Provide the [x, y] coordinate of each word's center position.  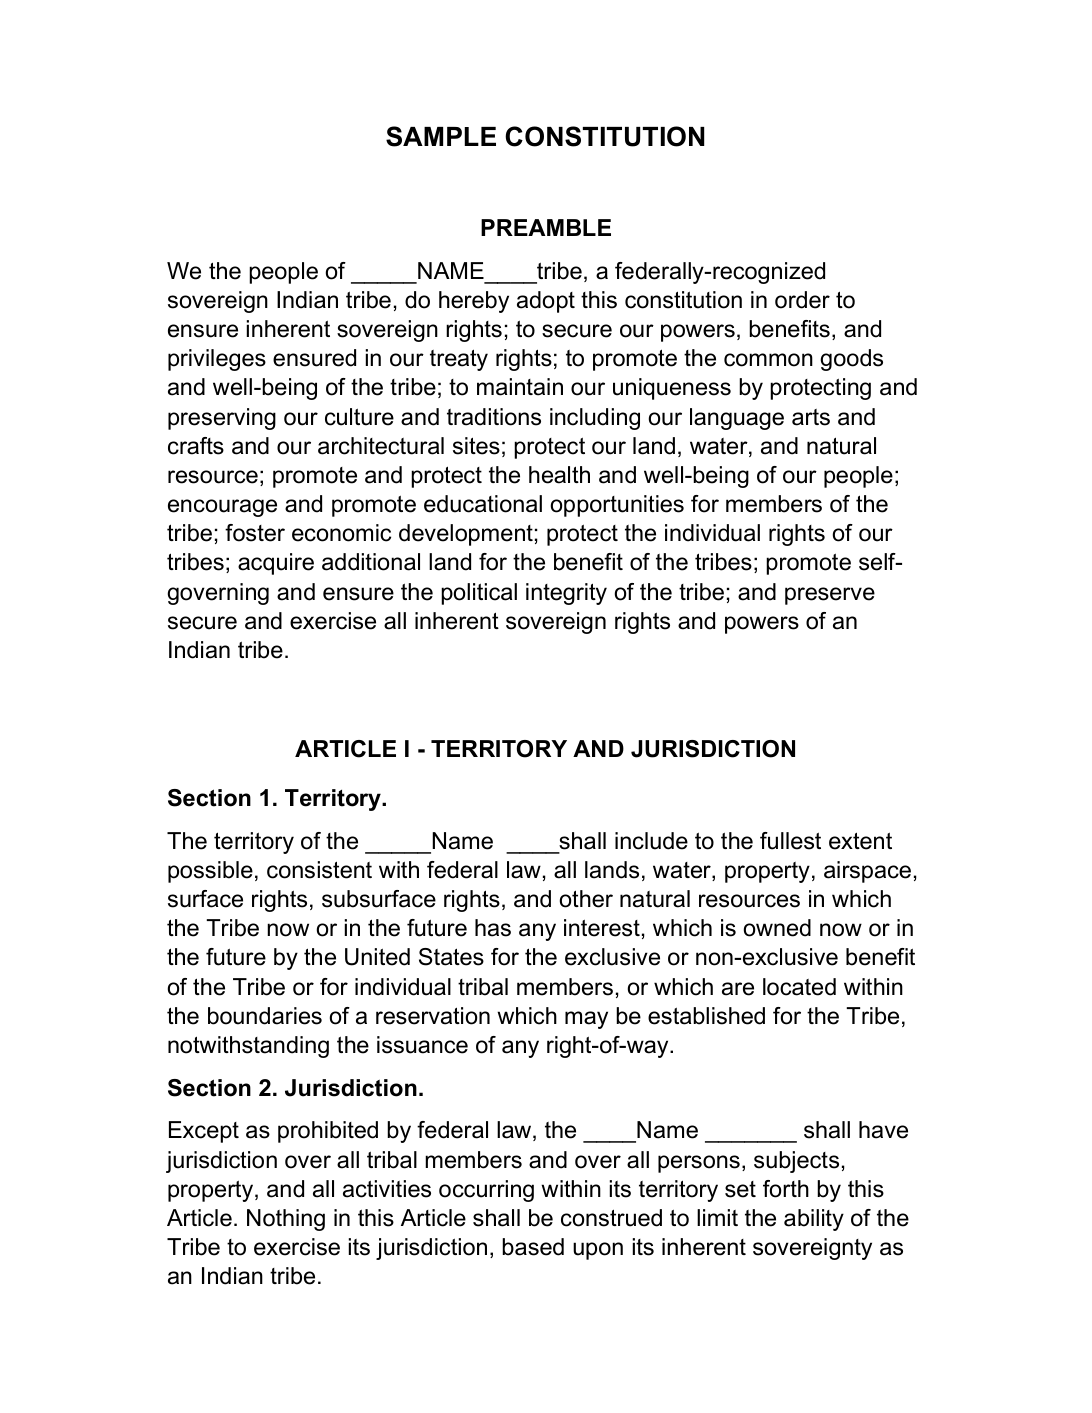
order [802, 300]
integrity [566, 594]
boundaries [265, 1016]
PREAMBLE [546, 227]
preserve [830, 596]
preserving [222, 419]
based [533, 1247]
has [493, 928]
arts [811, 417]
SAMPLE [441, 136]
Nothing [286, 1220]
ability [814, 1220]
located [799, 987]
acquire [276, 564]
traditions [494, 417]
